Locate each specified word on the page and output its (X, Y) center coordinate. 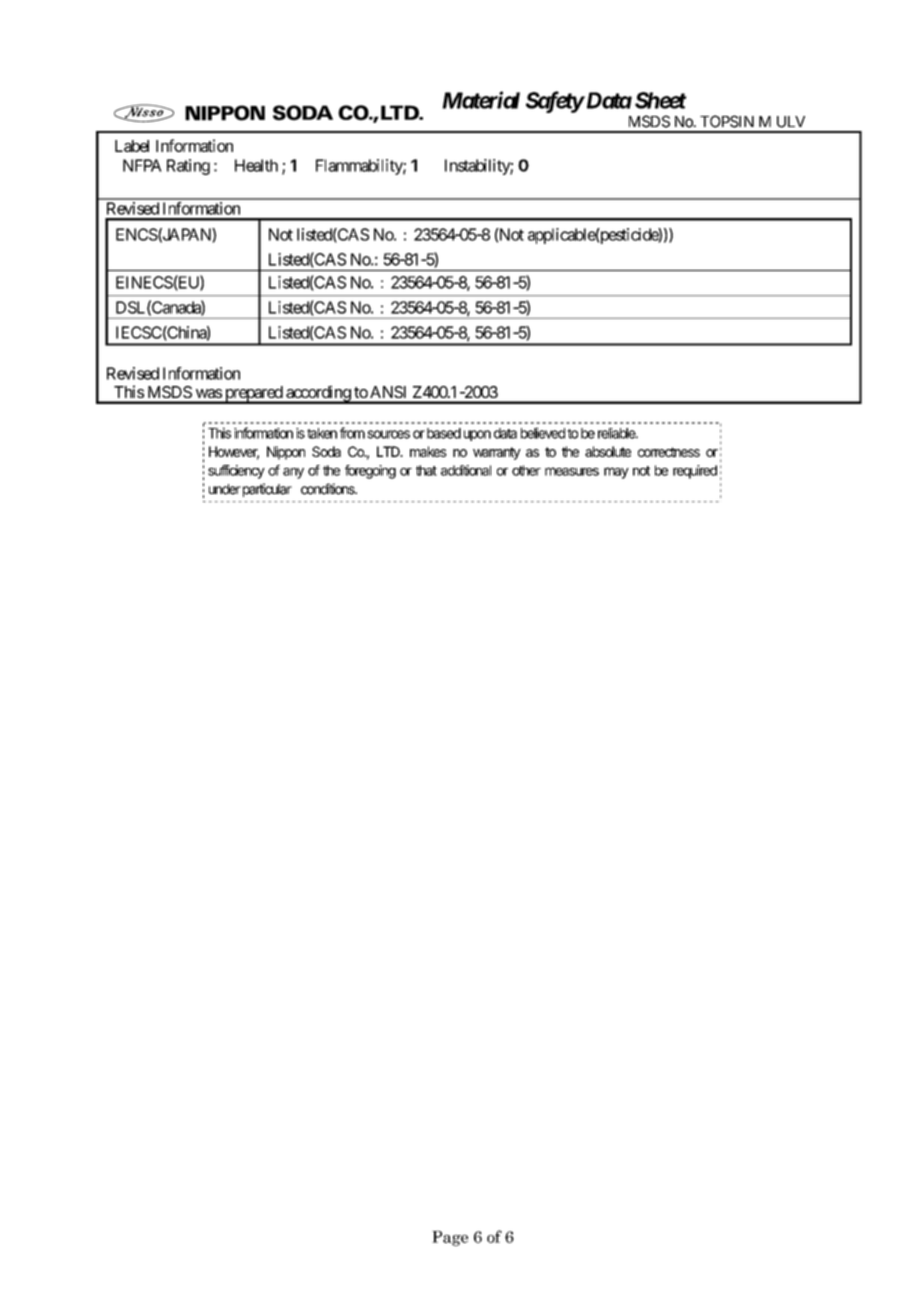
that (426, 470)
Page (450, 1238)
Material (481, 100)
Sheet (661, 100)
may (616, 473)
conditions (329, 489)
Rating (188, 167)
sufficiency (236, 472)
